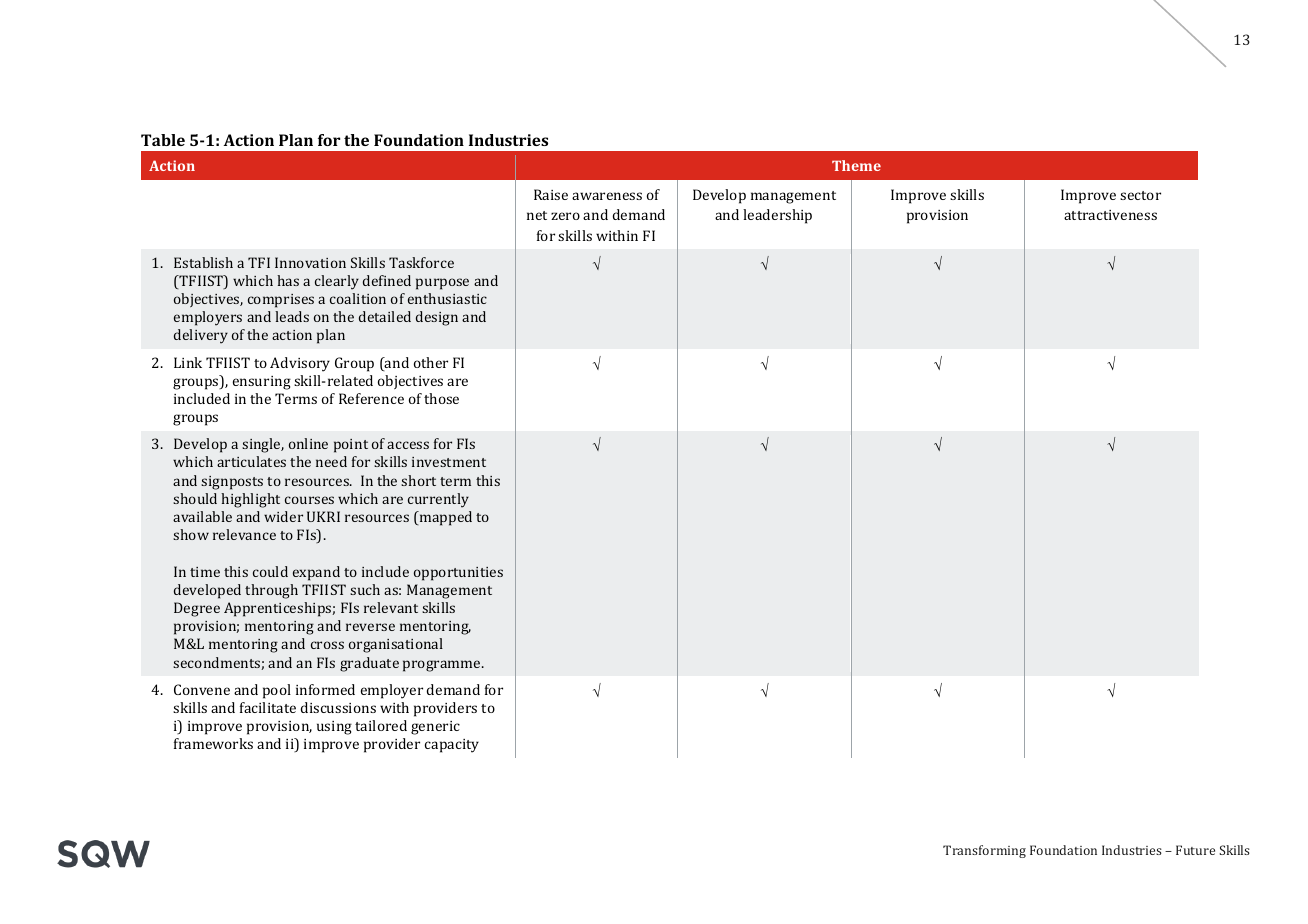 The width and height of the image is (1308, 924). I want to click on Transforming, so click(984, 851).
